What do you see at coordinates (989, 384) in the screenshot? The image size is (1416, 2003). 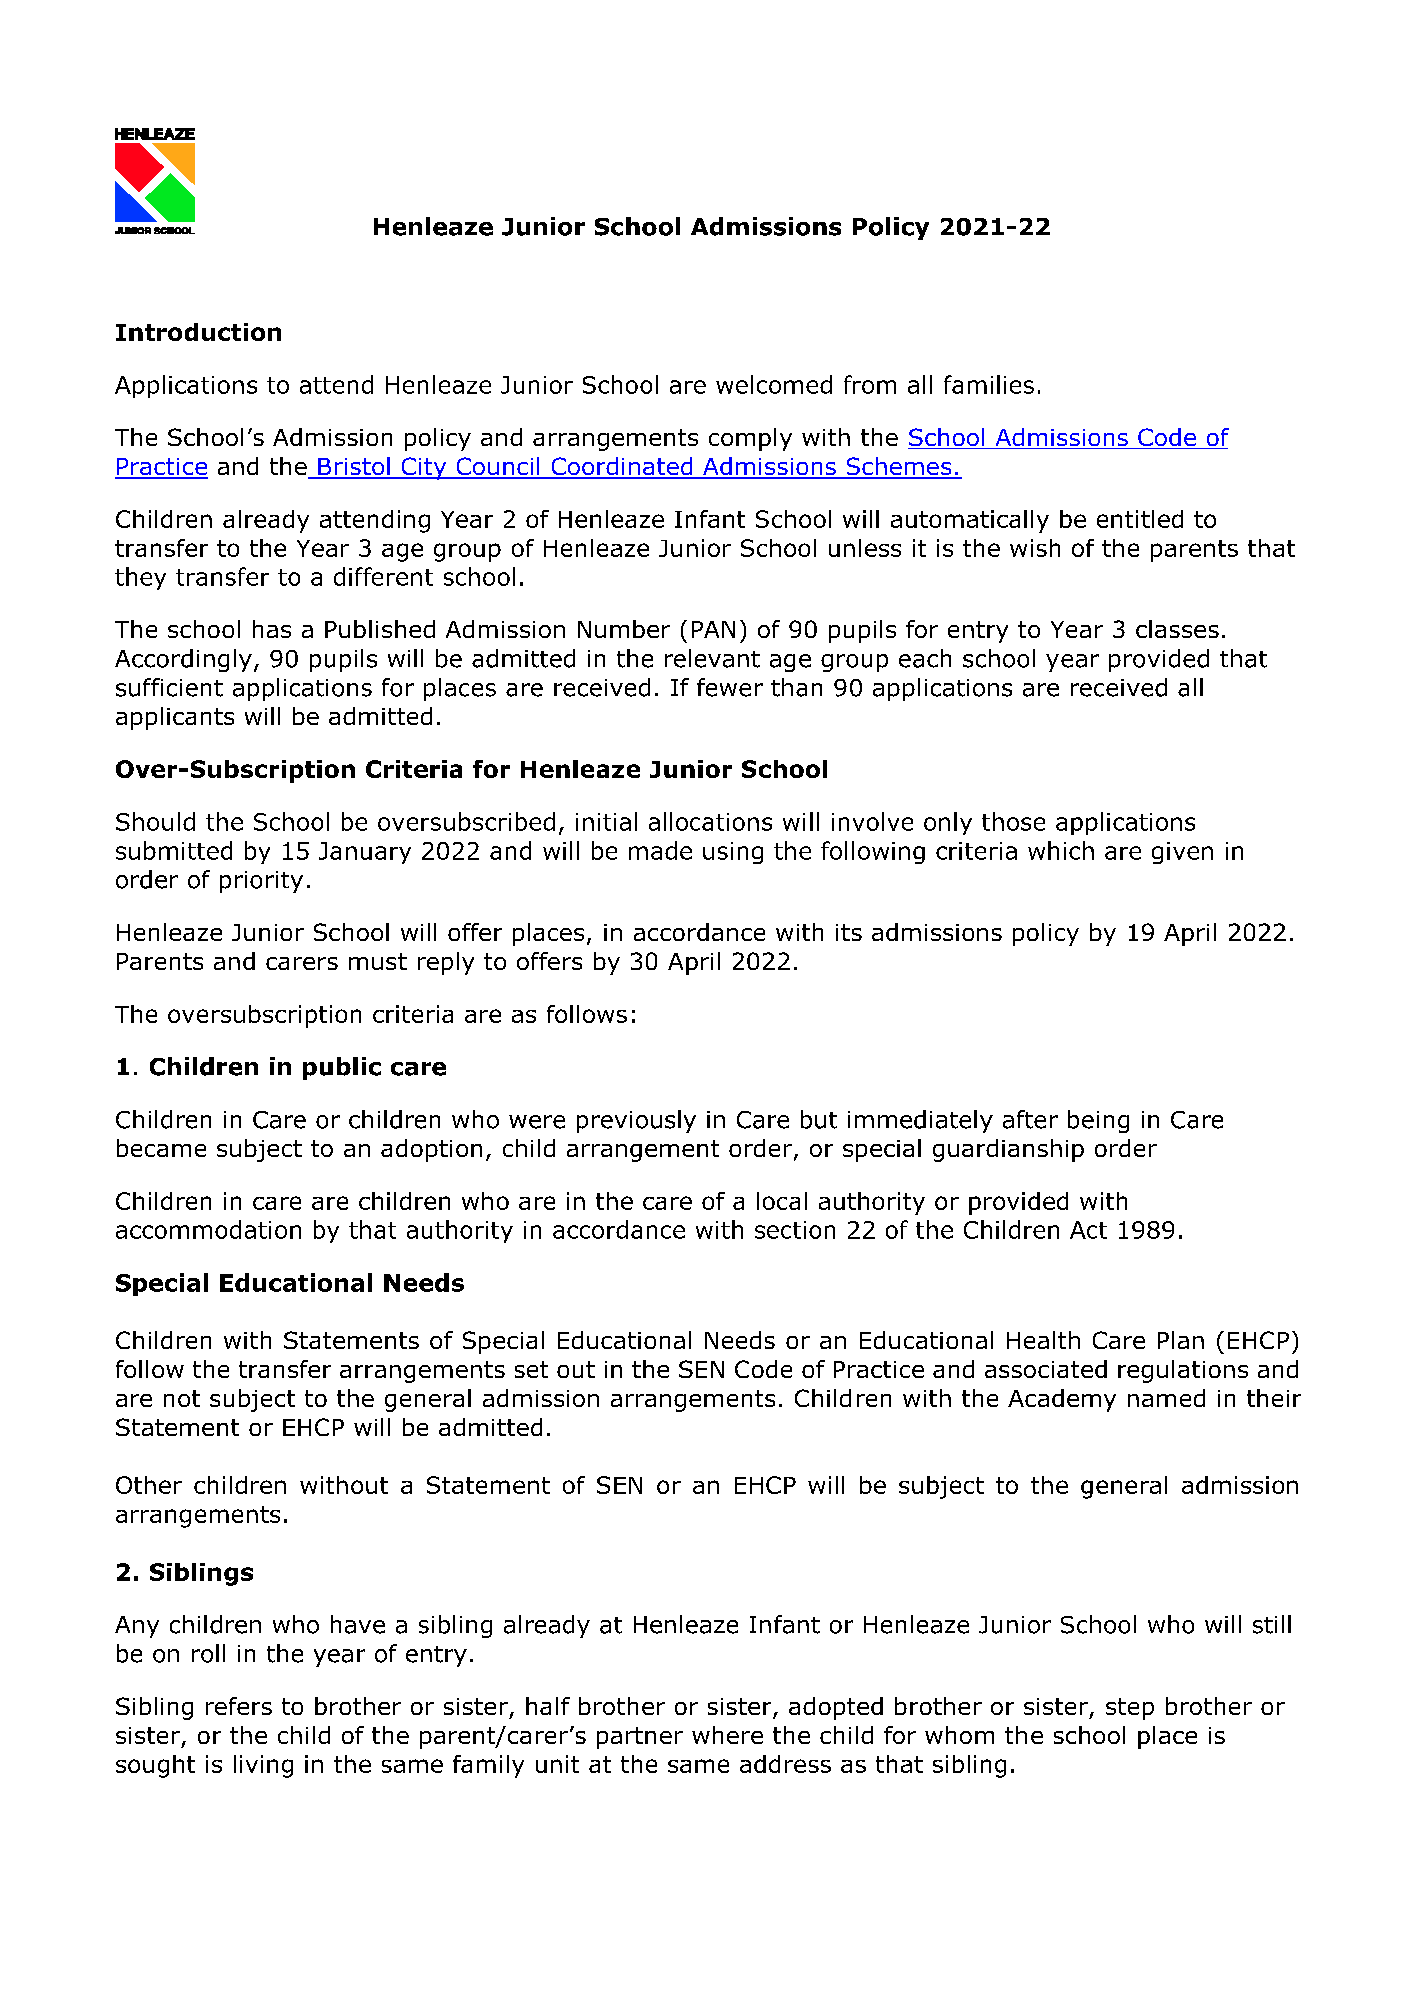 I see `families` at bounding box center [989, 384].
